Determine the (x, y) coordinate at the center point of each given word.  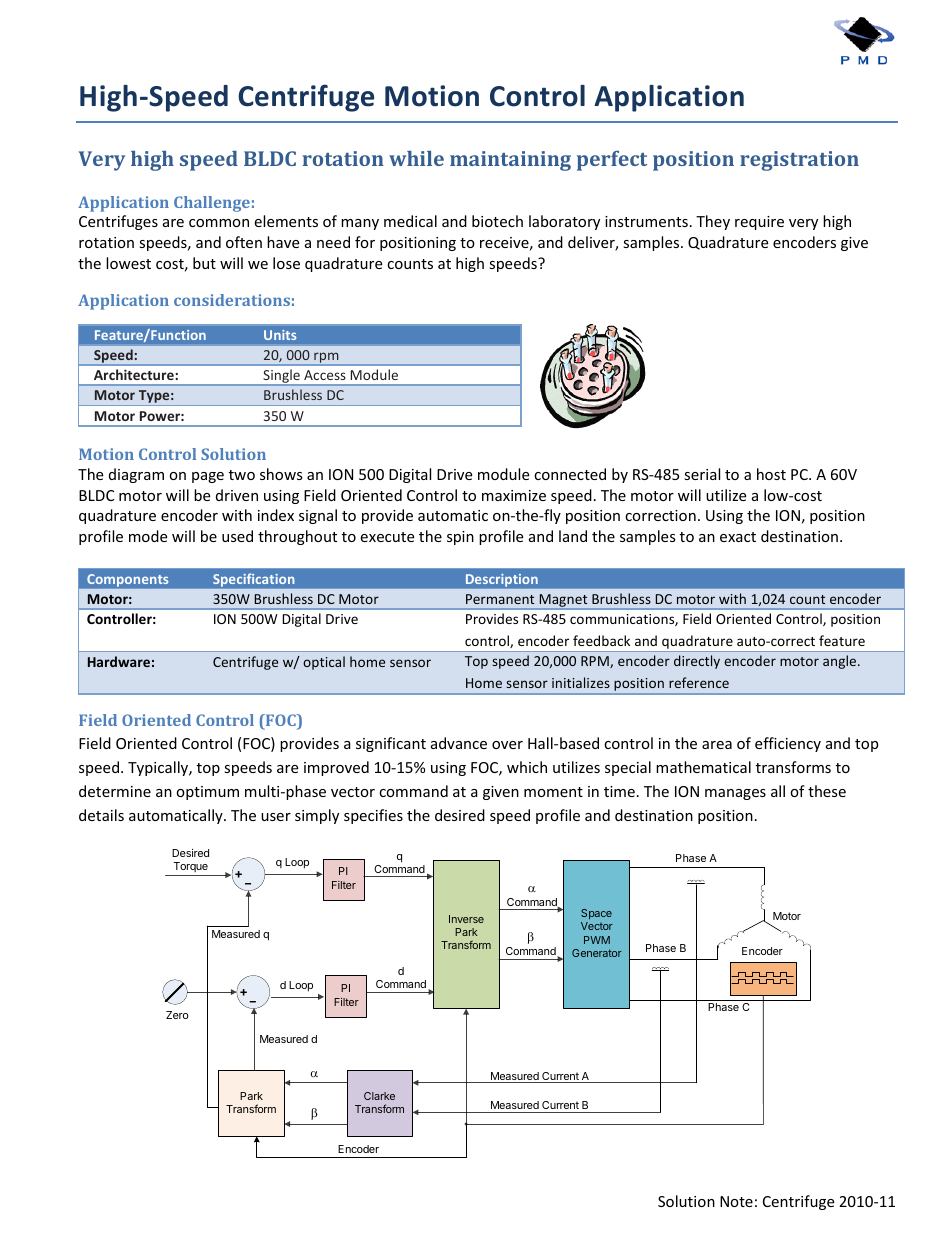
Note (736, 1201)
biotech (497, 221)
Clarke (379, 1096)
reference (699, 682)
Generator (597, 953)
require (759, 223)
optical (324, 663)
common (219, 223)
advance (459, 743)
